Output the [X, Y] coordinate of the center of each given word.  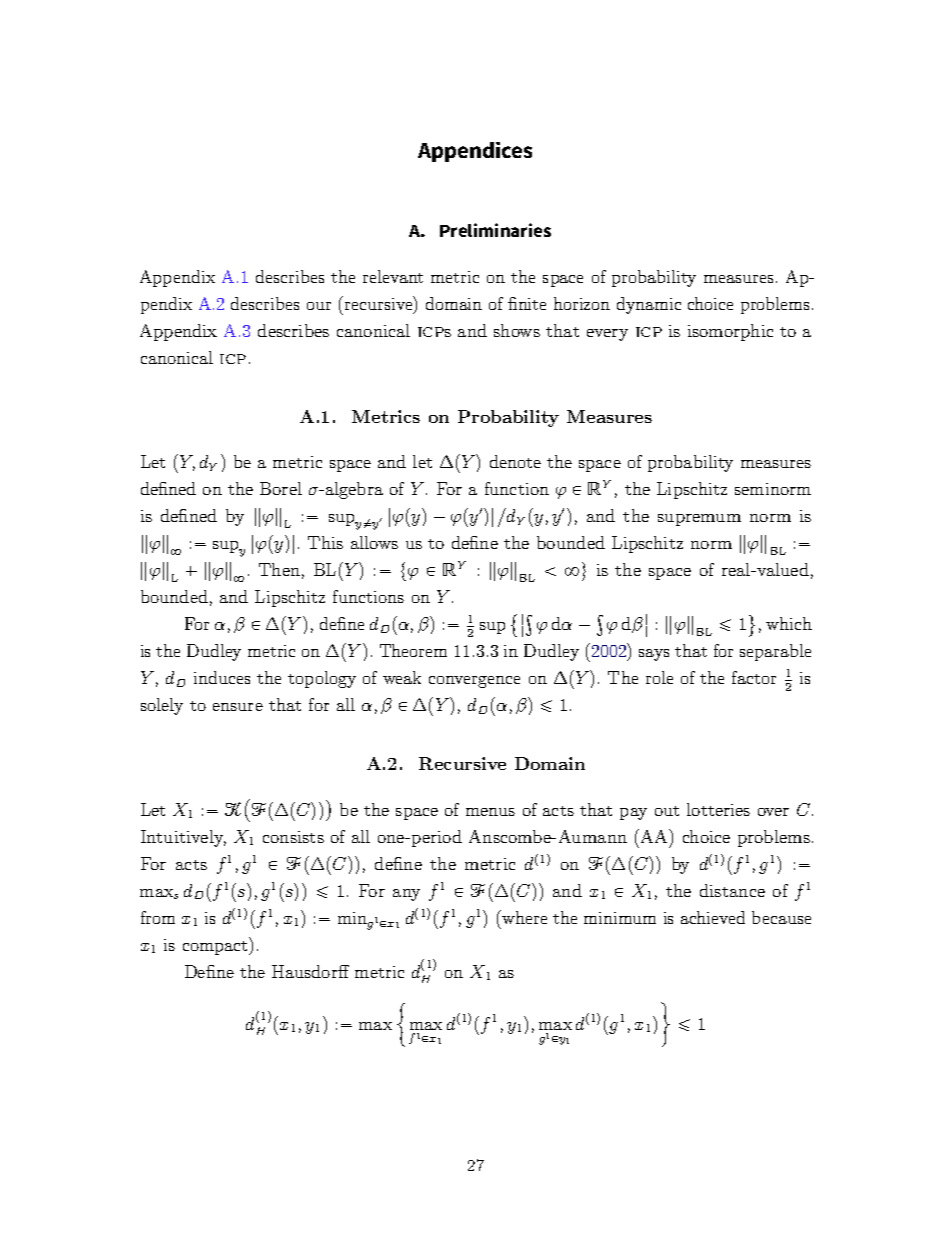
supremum [699, 520]
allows [374, 542]
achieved [713, 917]
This [325, 542]
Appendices [475, 152]
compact [216, 946]
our [319, 306]
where [523, 917]
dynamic [649, 305]
